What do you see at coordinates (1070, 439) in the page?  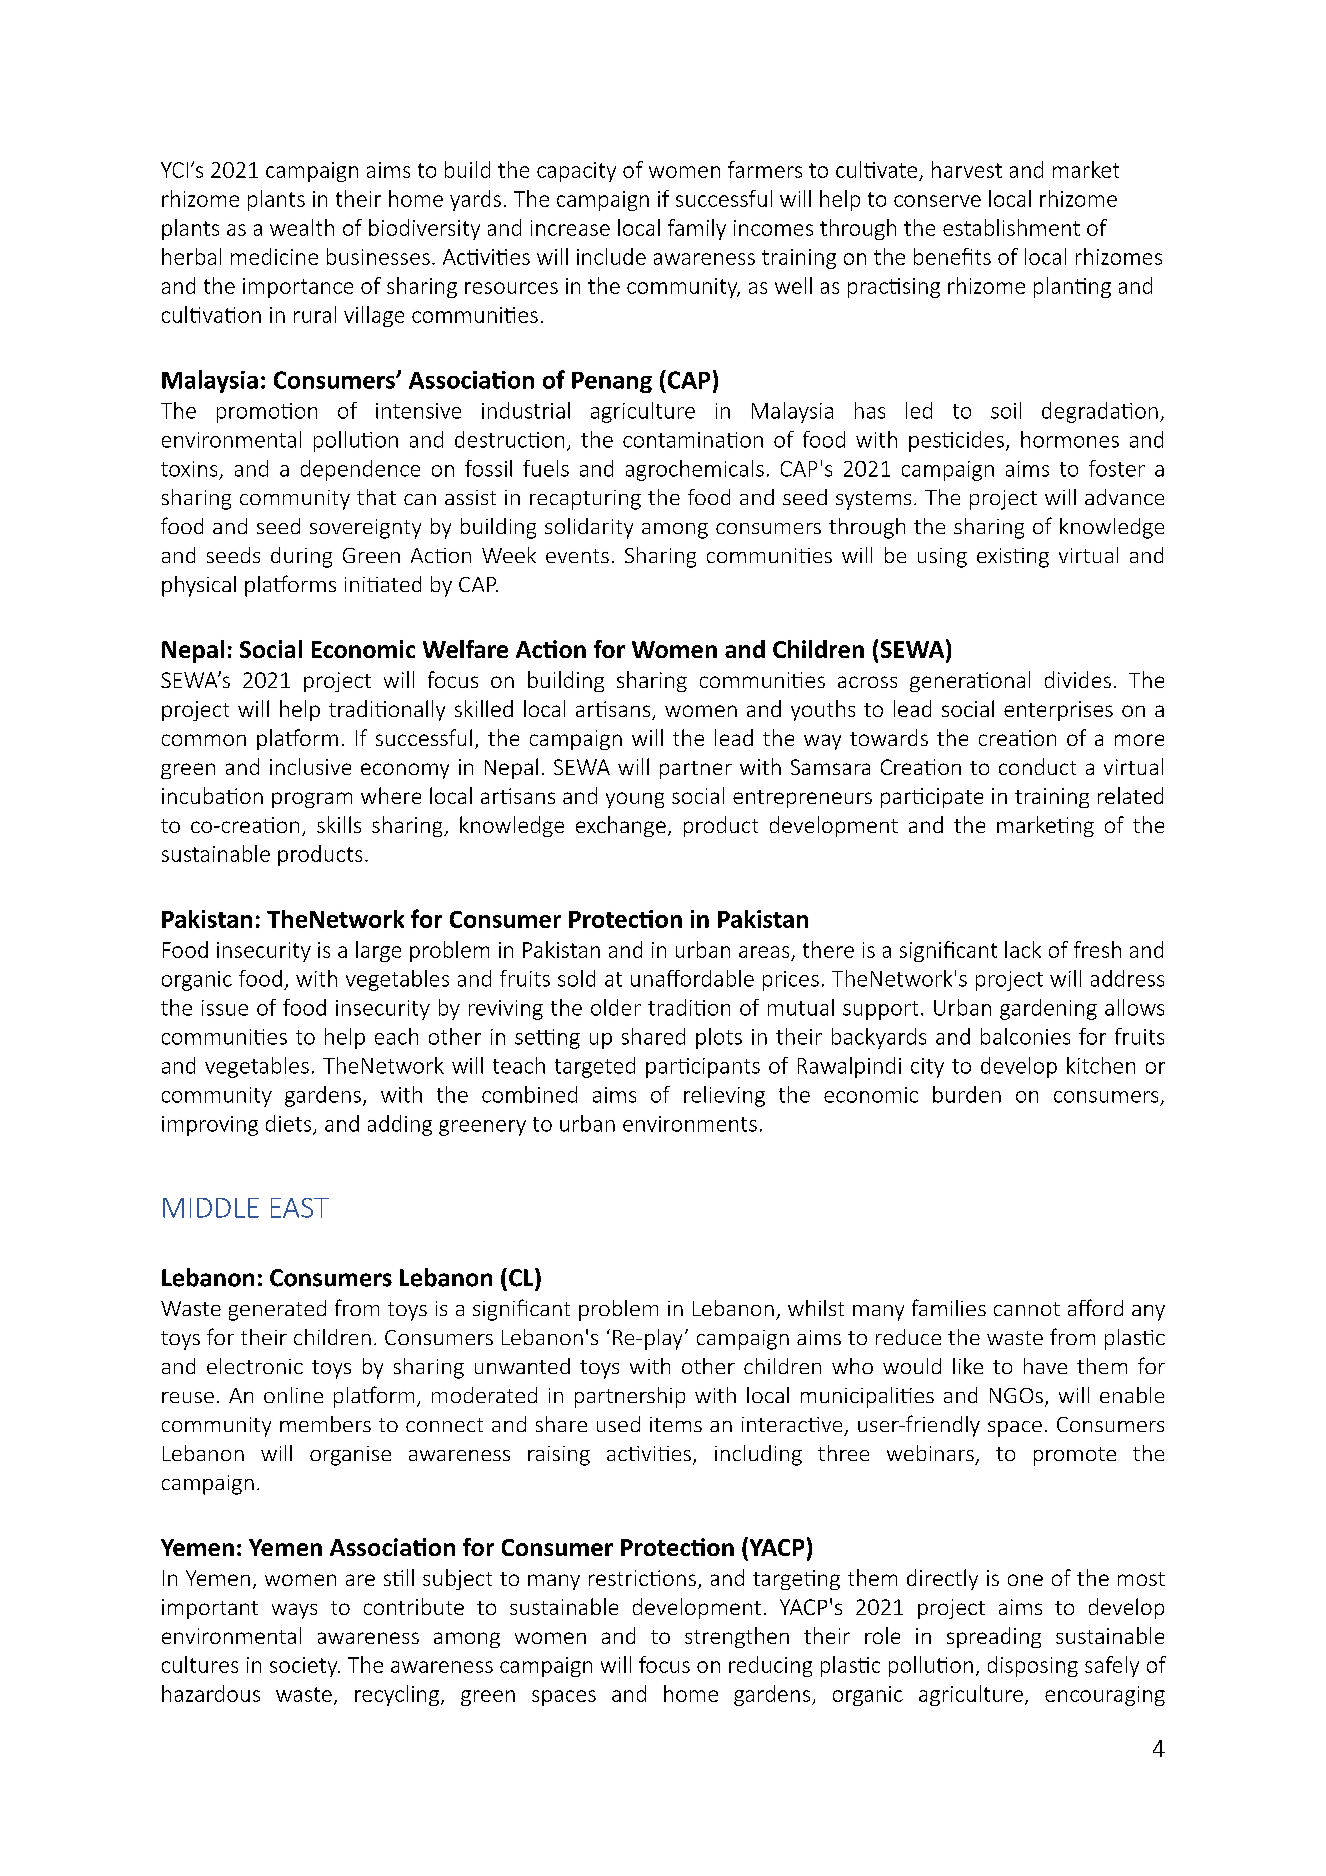 I see `hormones` at bounding box center [1070, 439].
